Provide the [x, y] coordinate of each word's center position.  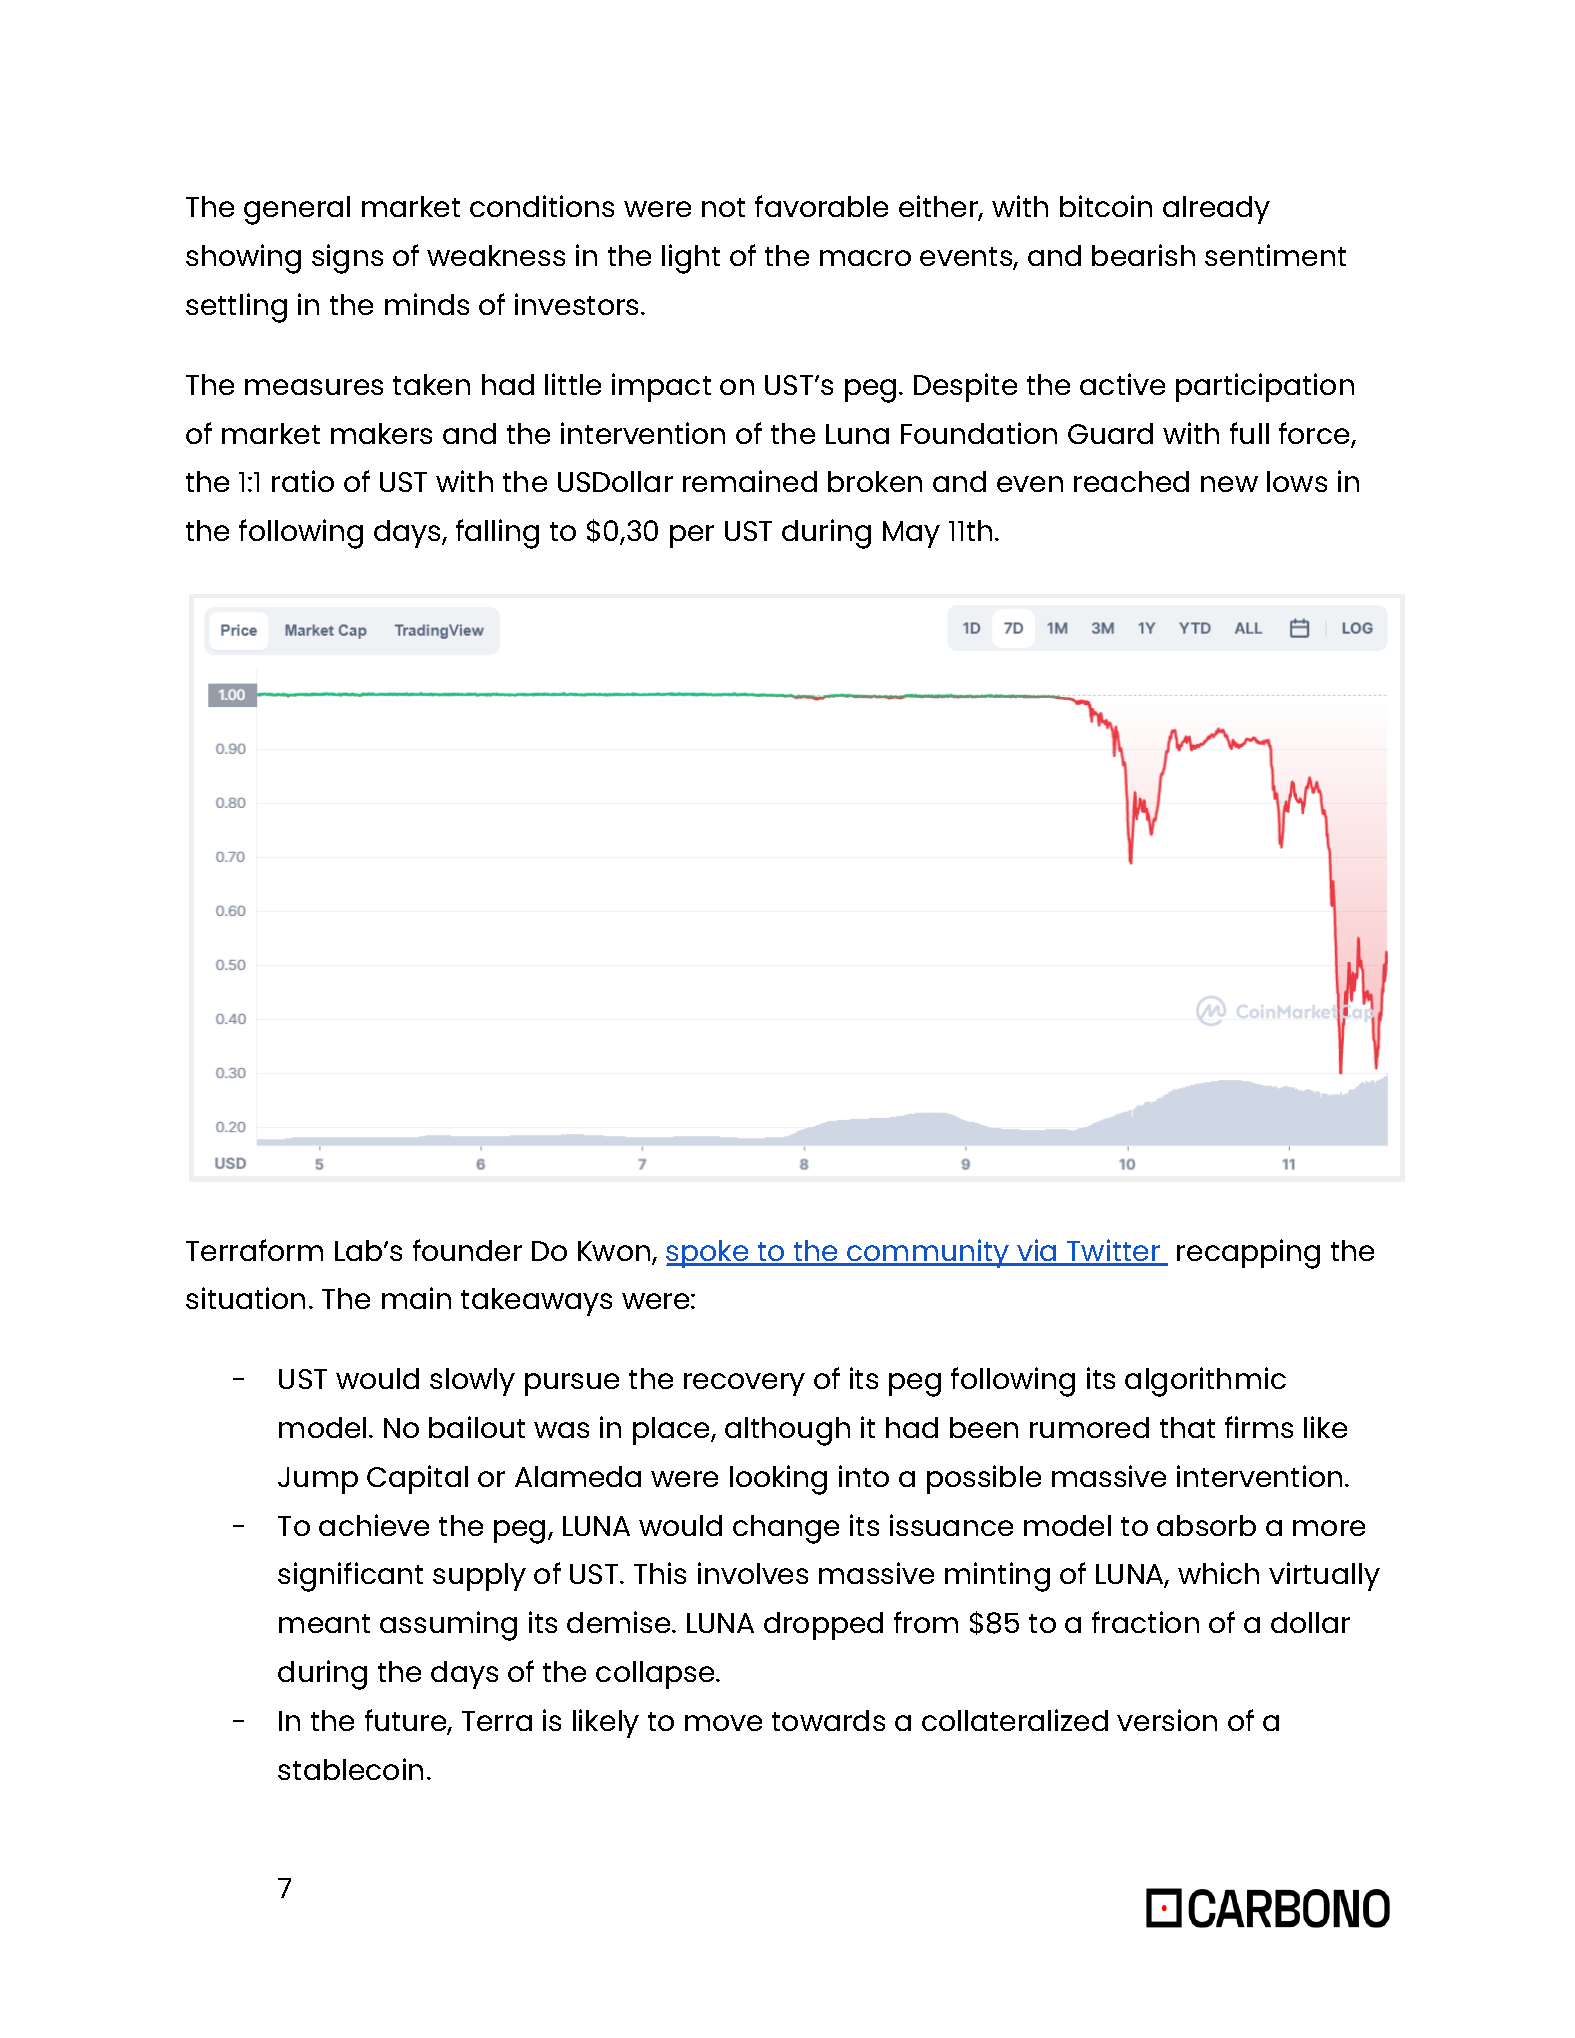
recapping [1248, 1254]
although [787, 1431]
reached [1131, 481]
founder [467, 1250]
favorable [821, 206]
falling [497, 534]
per [692, 536]
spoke [708, 1254]
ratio [303, 481]
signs [347, 259]
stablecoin [350, 1769]
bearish [1143, 255]
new [1229, 484]
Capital [417, 1479]
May [911, 534]
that [1187, 1427]
